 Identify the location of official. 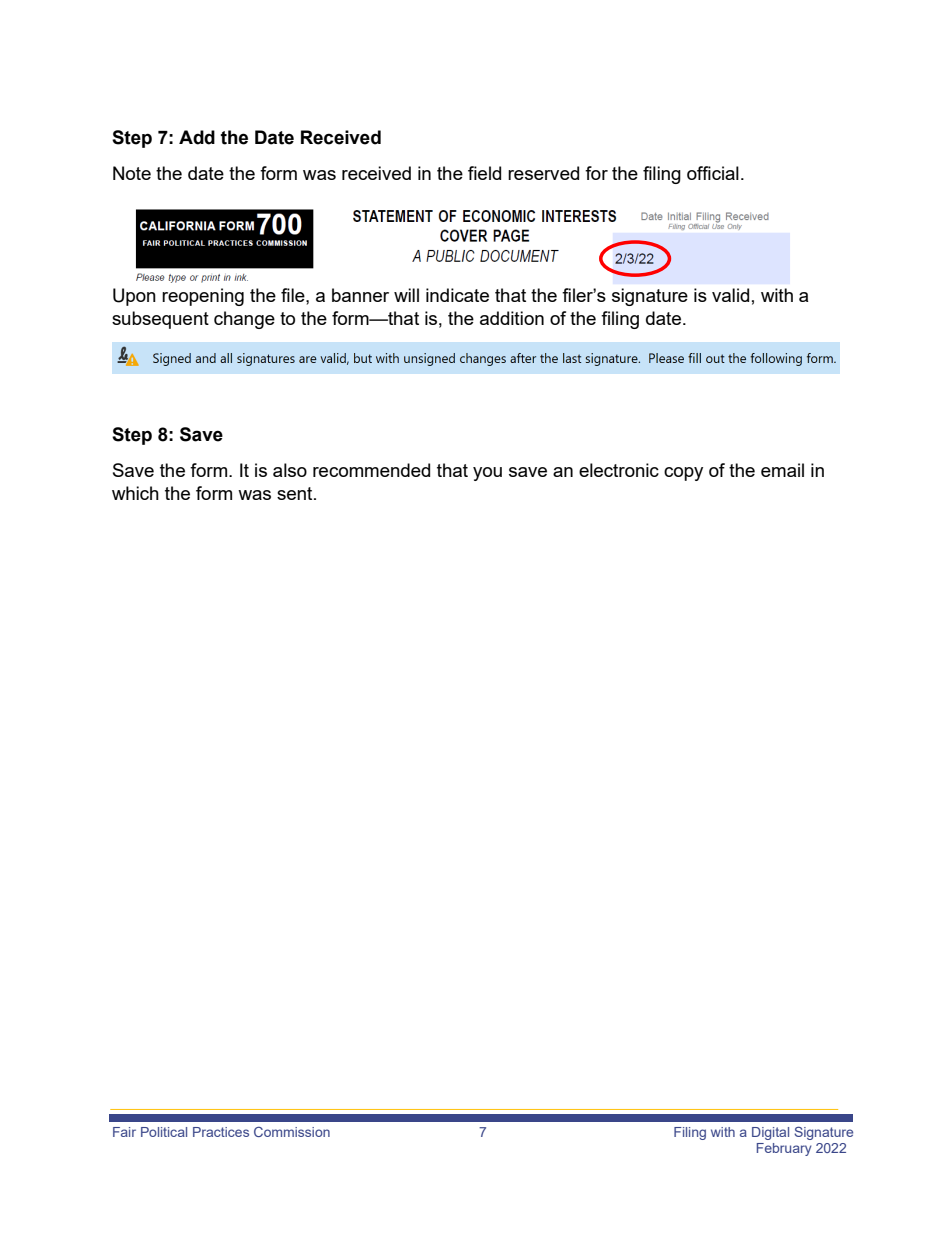
(713, 173).
